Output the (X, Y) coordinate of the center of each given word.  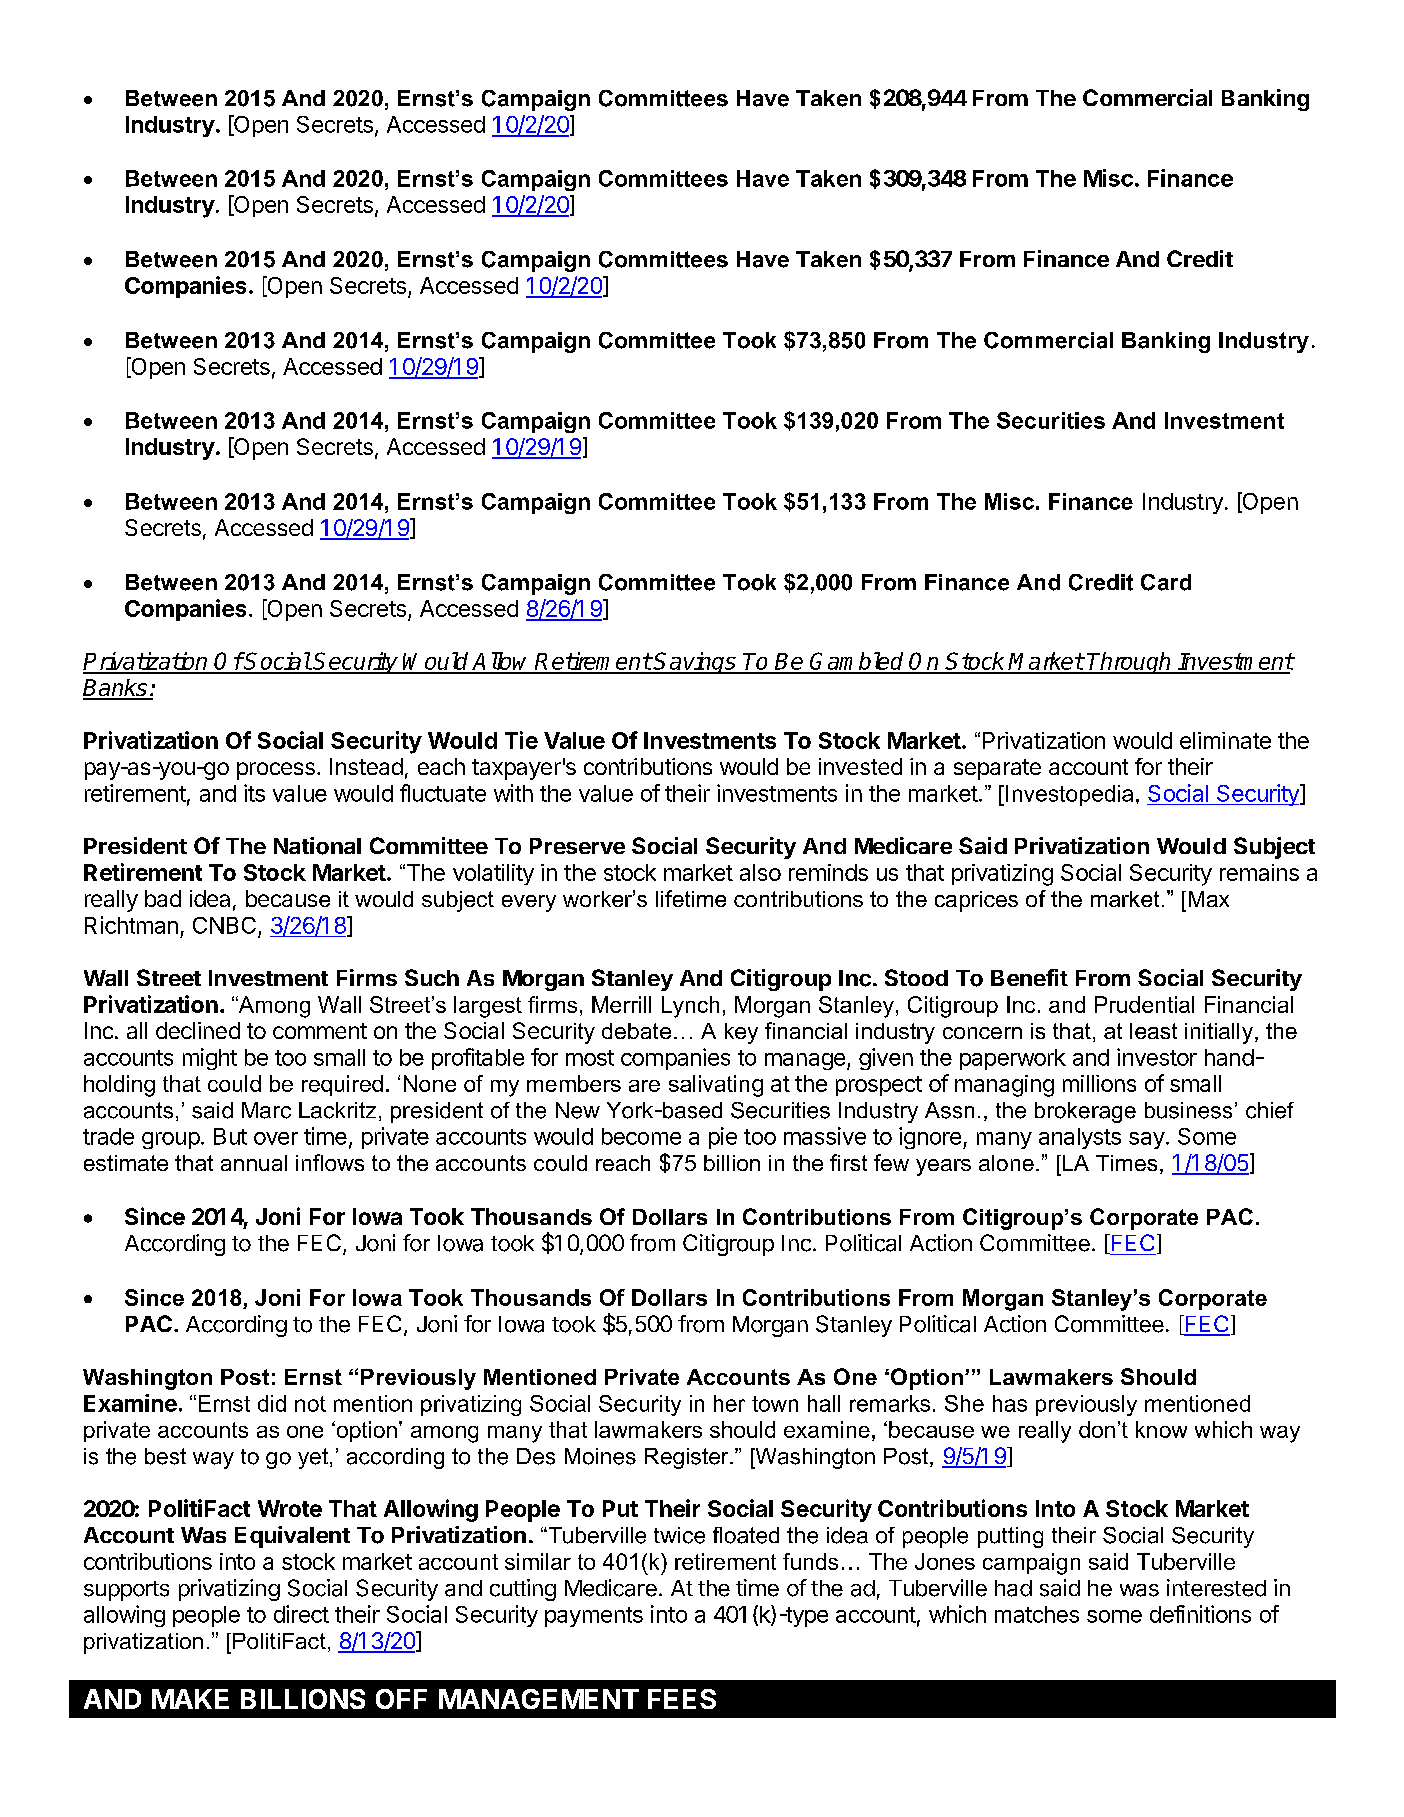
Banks (116, 689)
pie (723, 1138)
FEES (682, 1699)
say (1147, 1140)
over (276, 1138)
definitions (1200, 1614)
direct (301, 1614)
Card (1166, 582)
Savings (695, 663)
